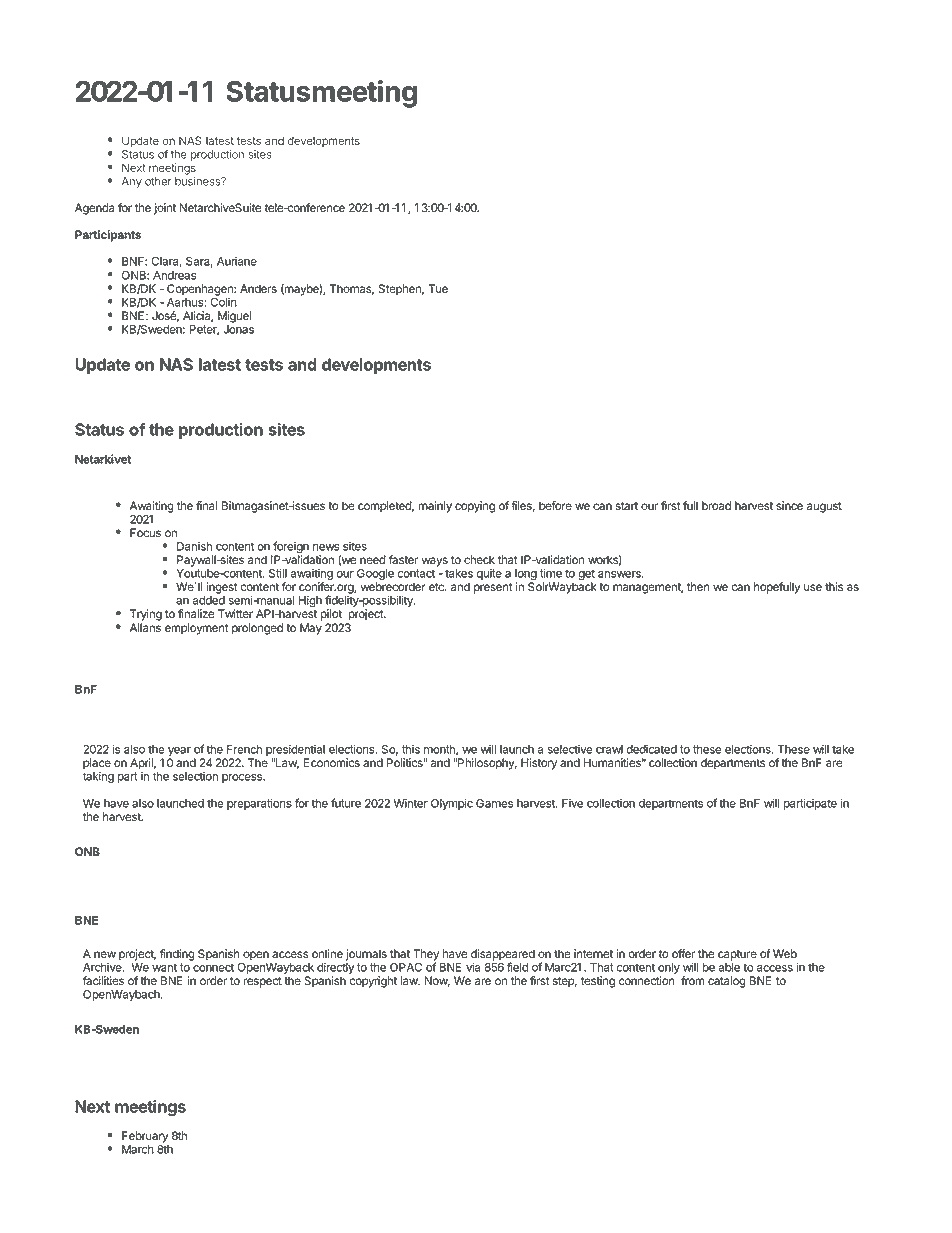 The height and width of the document is (1233, 952). I want to click on since, so click(789, 505).
